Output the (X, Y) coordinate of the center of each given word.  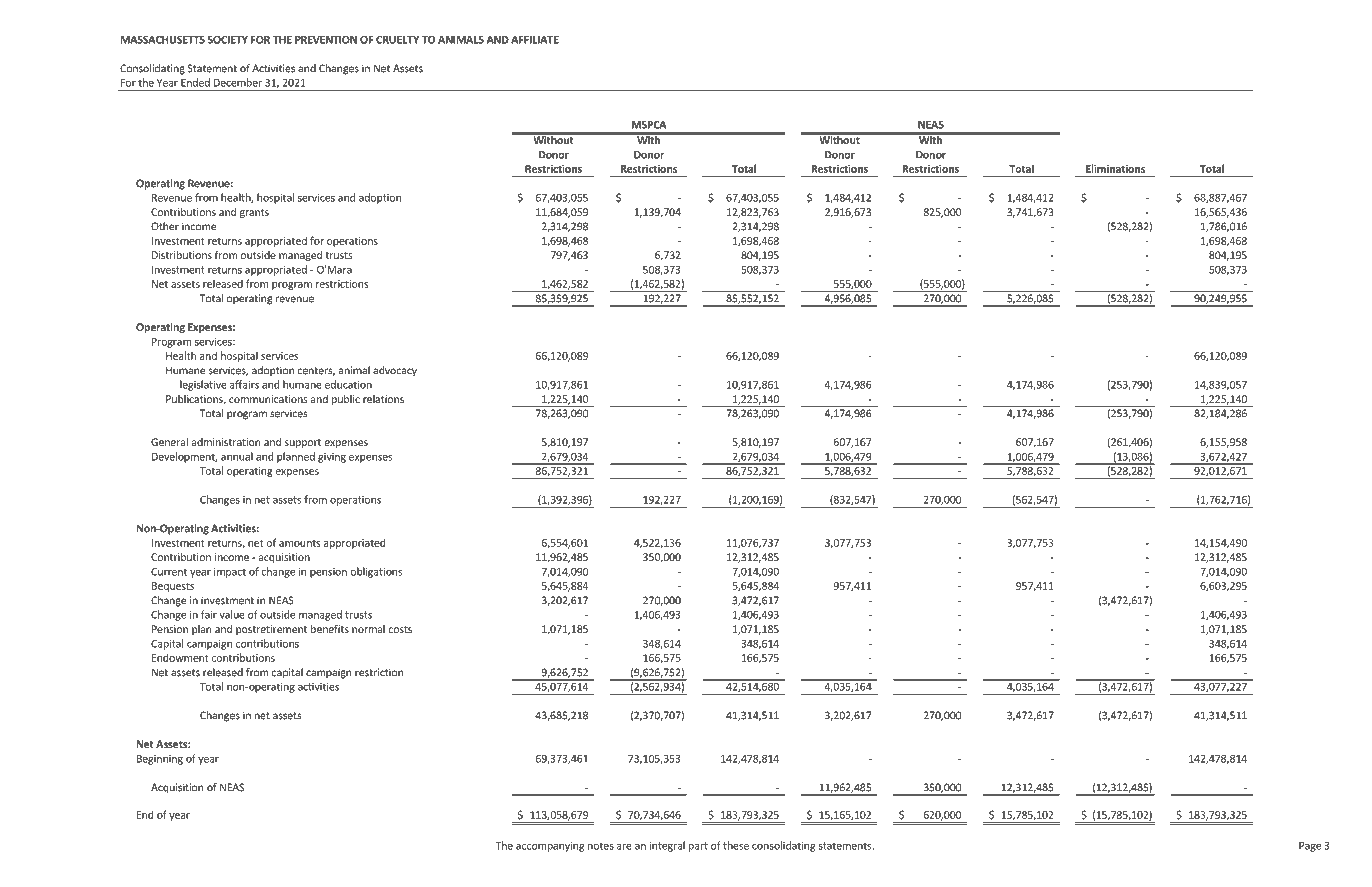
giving (332, 458)
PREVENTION (326, 40)
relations (383, 399)
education (348, 384)
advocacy (395, 371)
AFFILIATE (535, 40)
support (303, 443)
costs (400, 629)
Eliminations (1115, 168)
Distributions (182, 255)
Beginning (160, 760)
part (698, 847)
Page (1310, 847)
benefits (330, 629)
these (736, 845)
